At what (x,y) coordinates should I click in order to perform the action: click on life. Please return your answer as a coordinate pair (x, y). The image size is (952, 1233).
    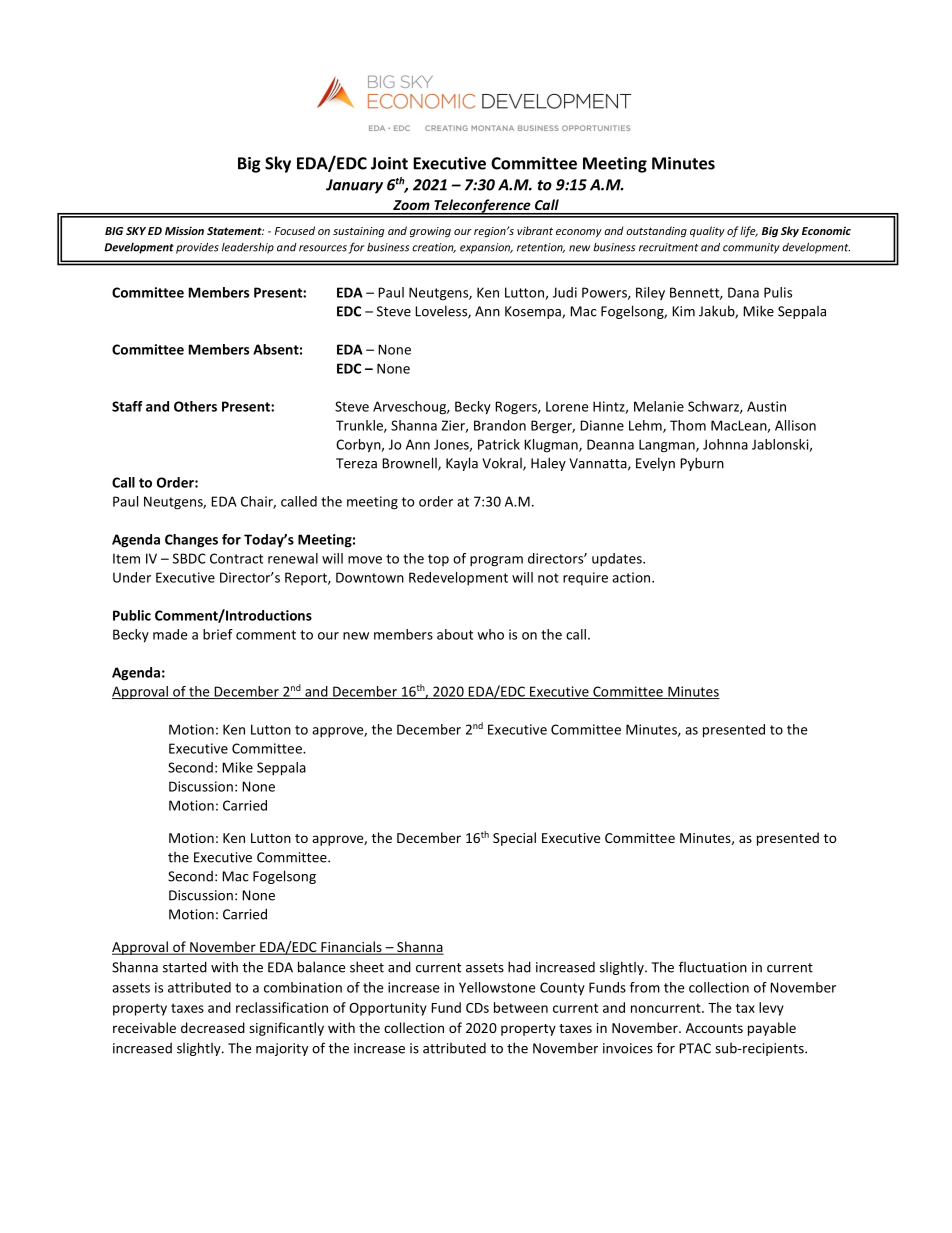
    Looking at the image, I should click on (749, 232).
